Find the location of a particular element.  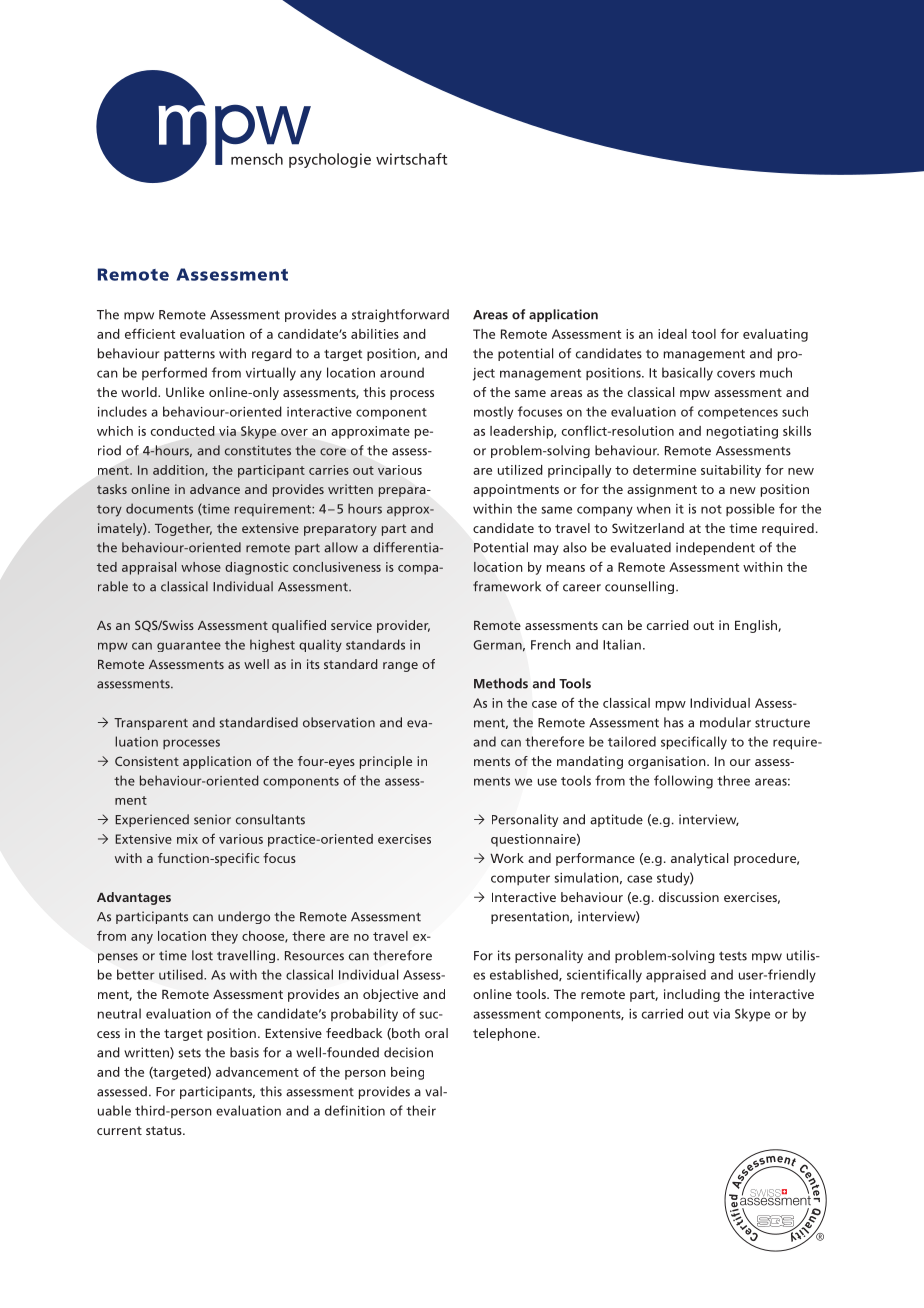

range is located at coordinates (400, 667).
